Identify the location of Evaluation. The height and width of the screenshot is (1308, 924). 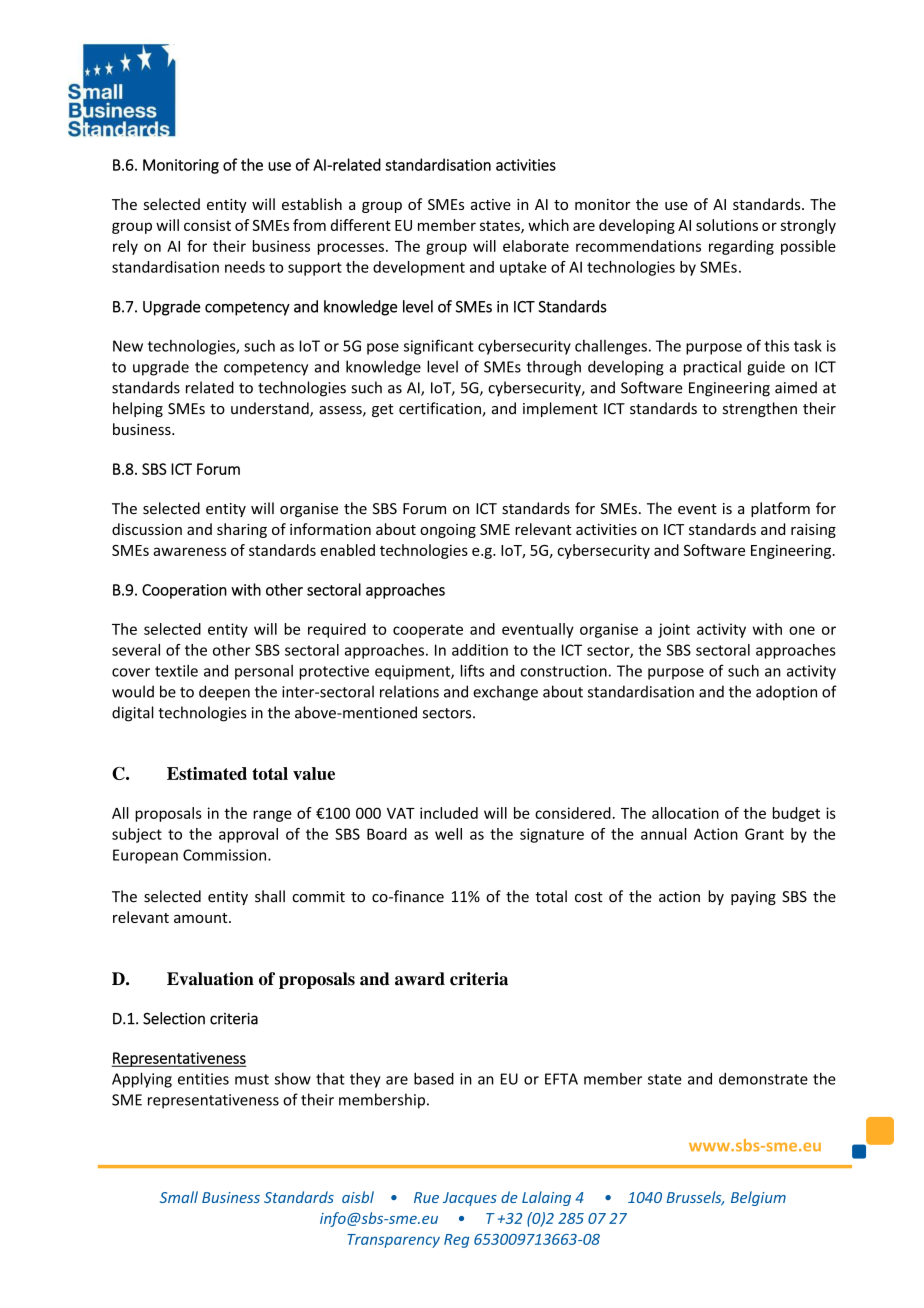
(210, 979).
